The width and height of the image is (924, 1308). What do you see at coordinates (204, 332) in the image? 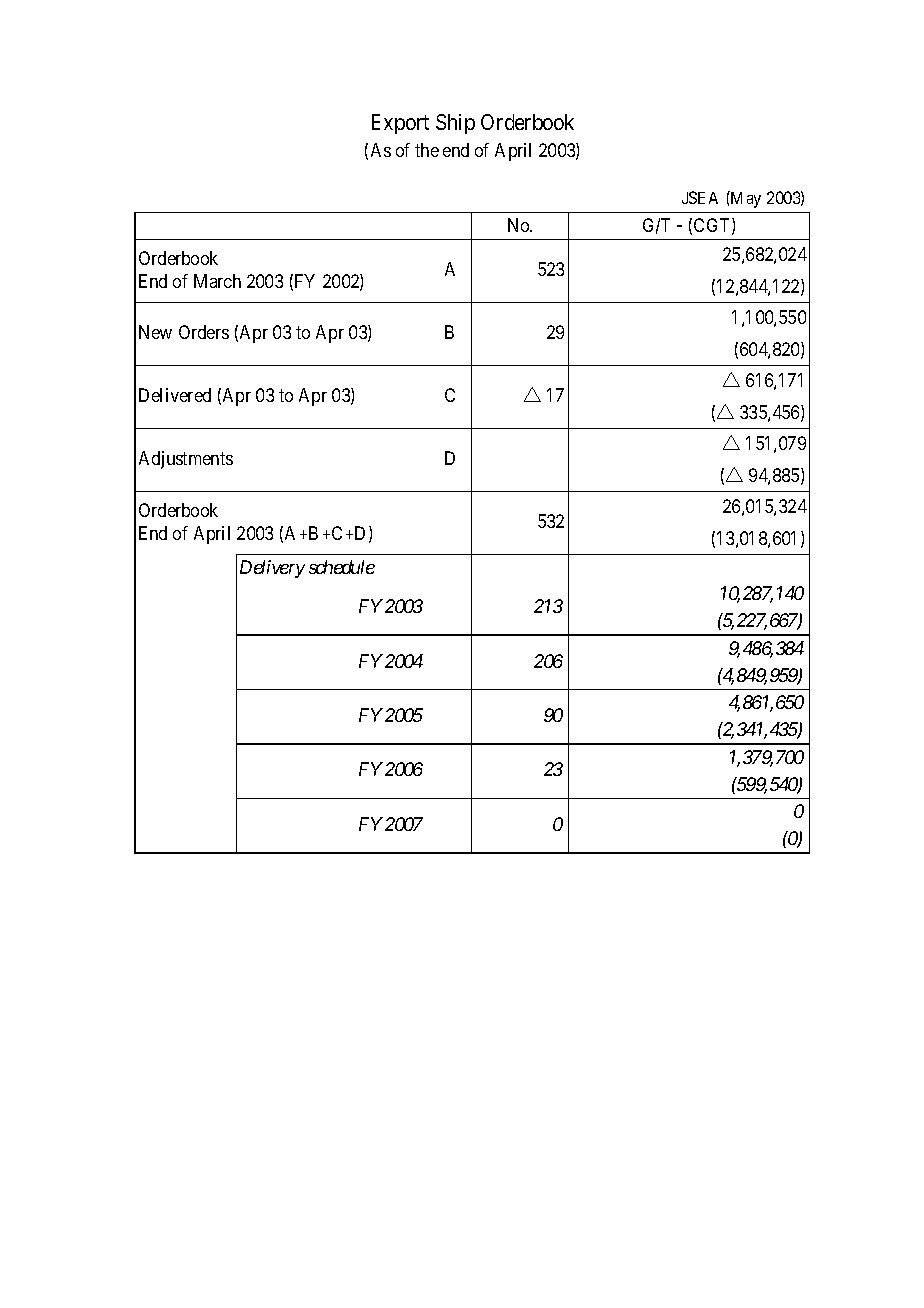
I see `Orders` at bounding box center [204, 332].
